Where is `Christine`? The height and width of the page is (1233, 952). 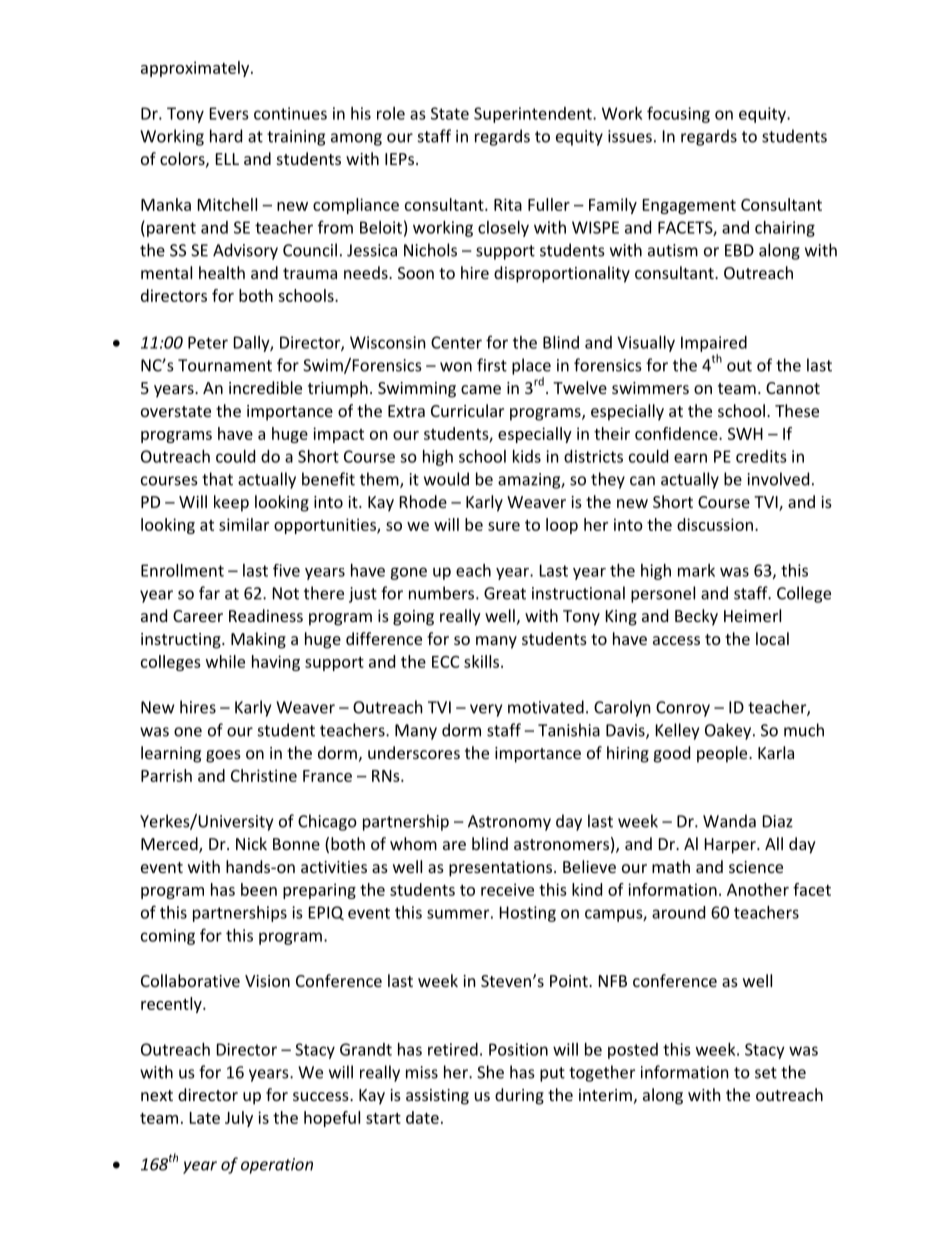
Christine is located at coordinates (264, 775).
